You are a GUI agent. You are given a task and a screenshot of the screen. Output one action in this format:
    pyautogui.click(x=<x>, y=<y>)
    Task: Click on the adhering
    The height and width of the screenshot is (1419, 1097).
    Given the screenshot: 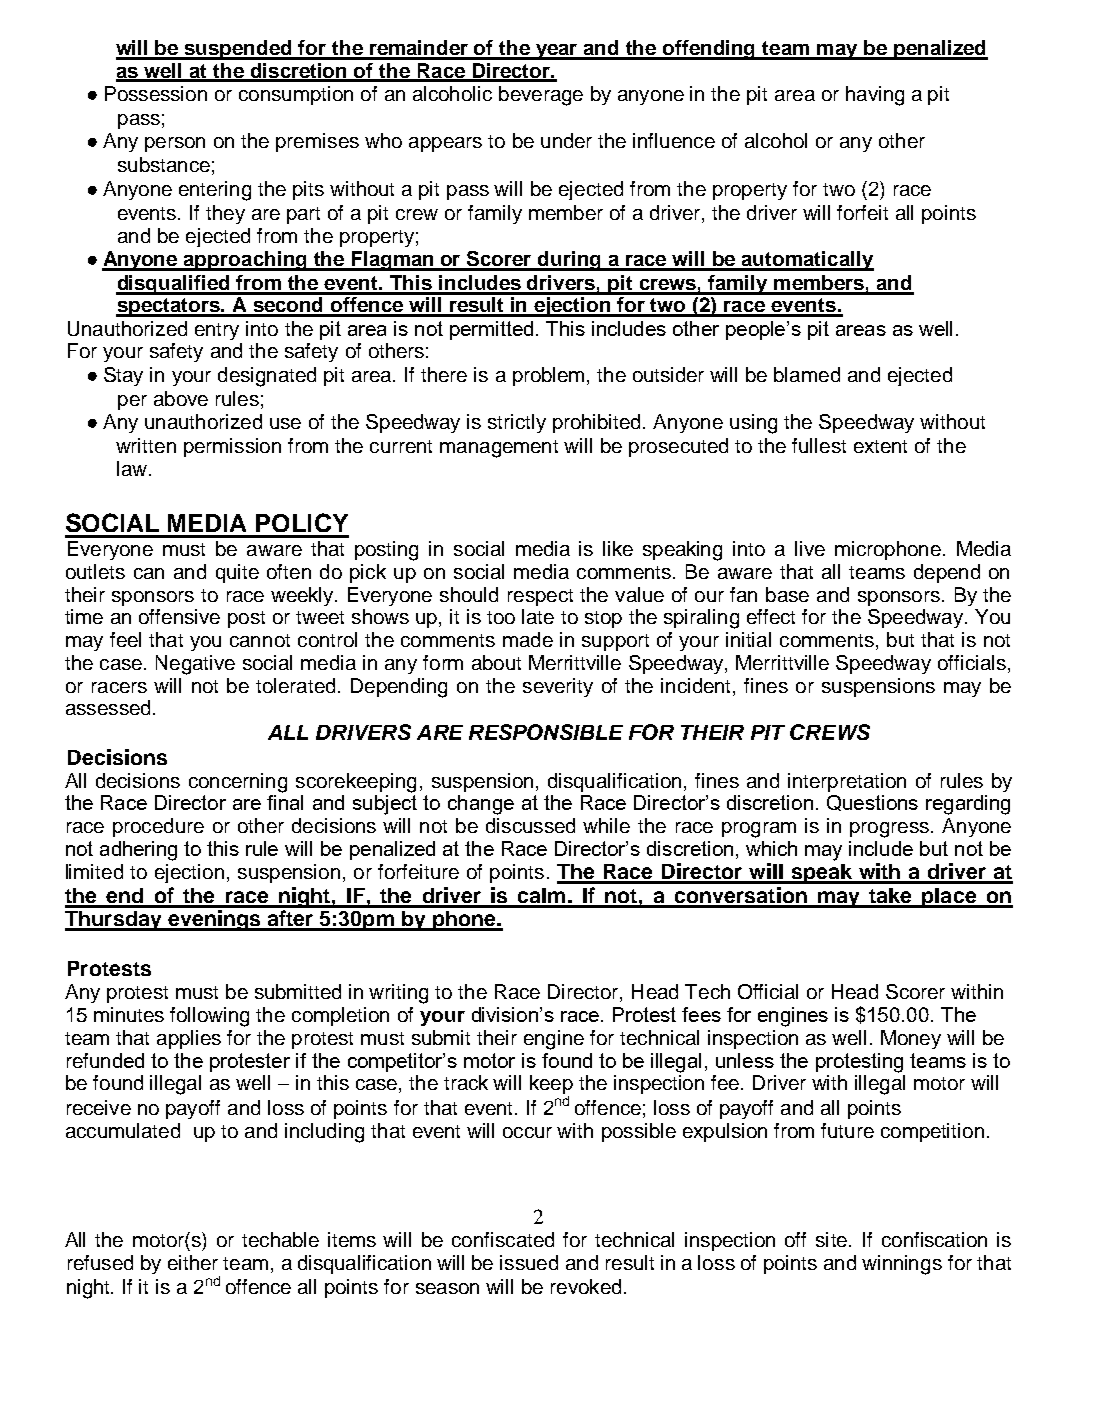 What is the action you would take?
    pyautogui.click(x=138, y=851)
